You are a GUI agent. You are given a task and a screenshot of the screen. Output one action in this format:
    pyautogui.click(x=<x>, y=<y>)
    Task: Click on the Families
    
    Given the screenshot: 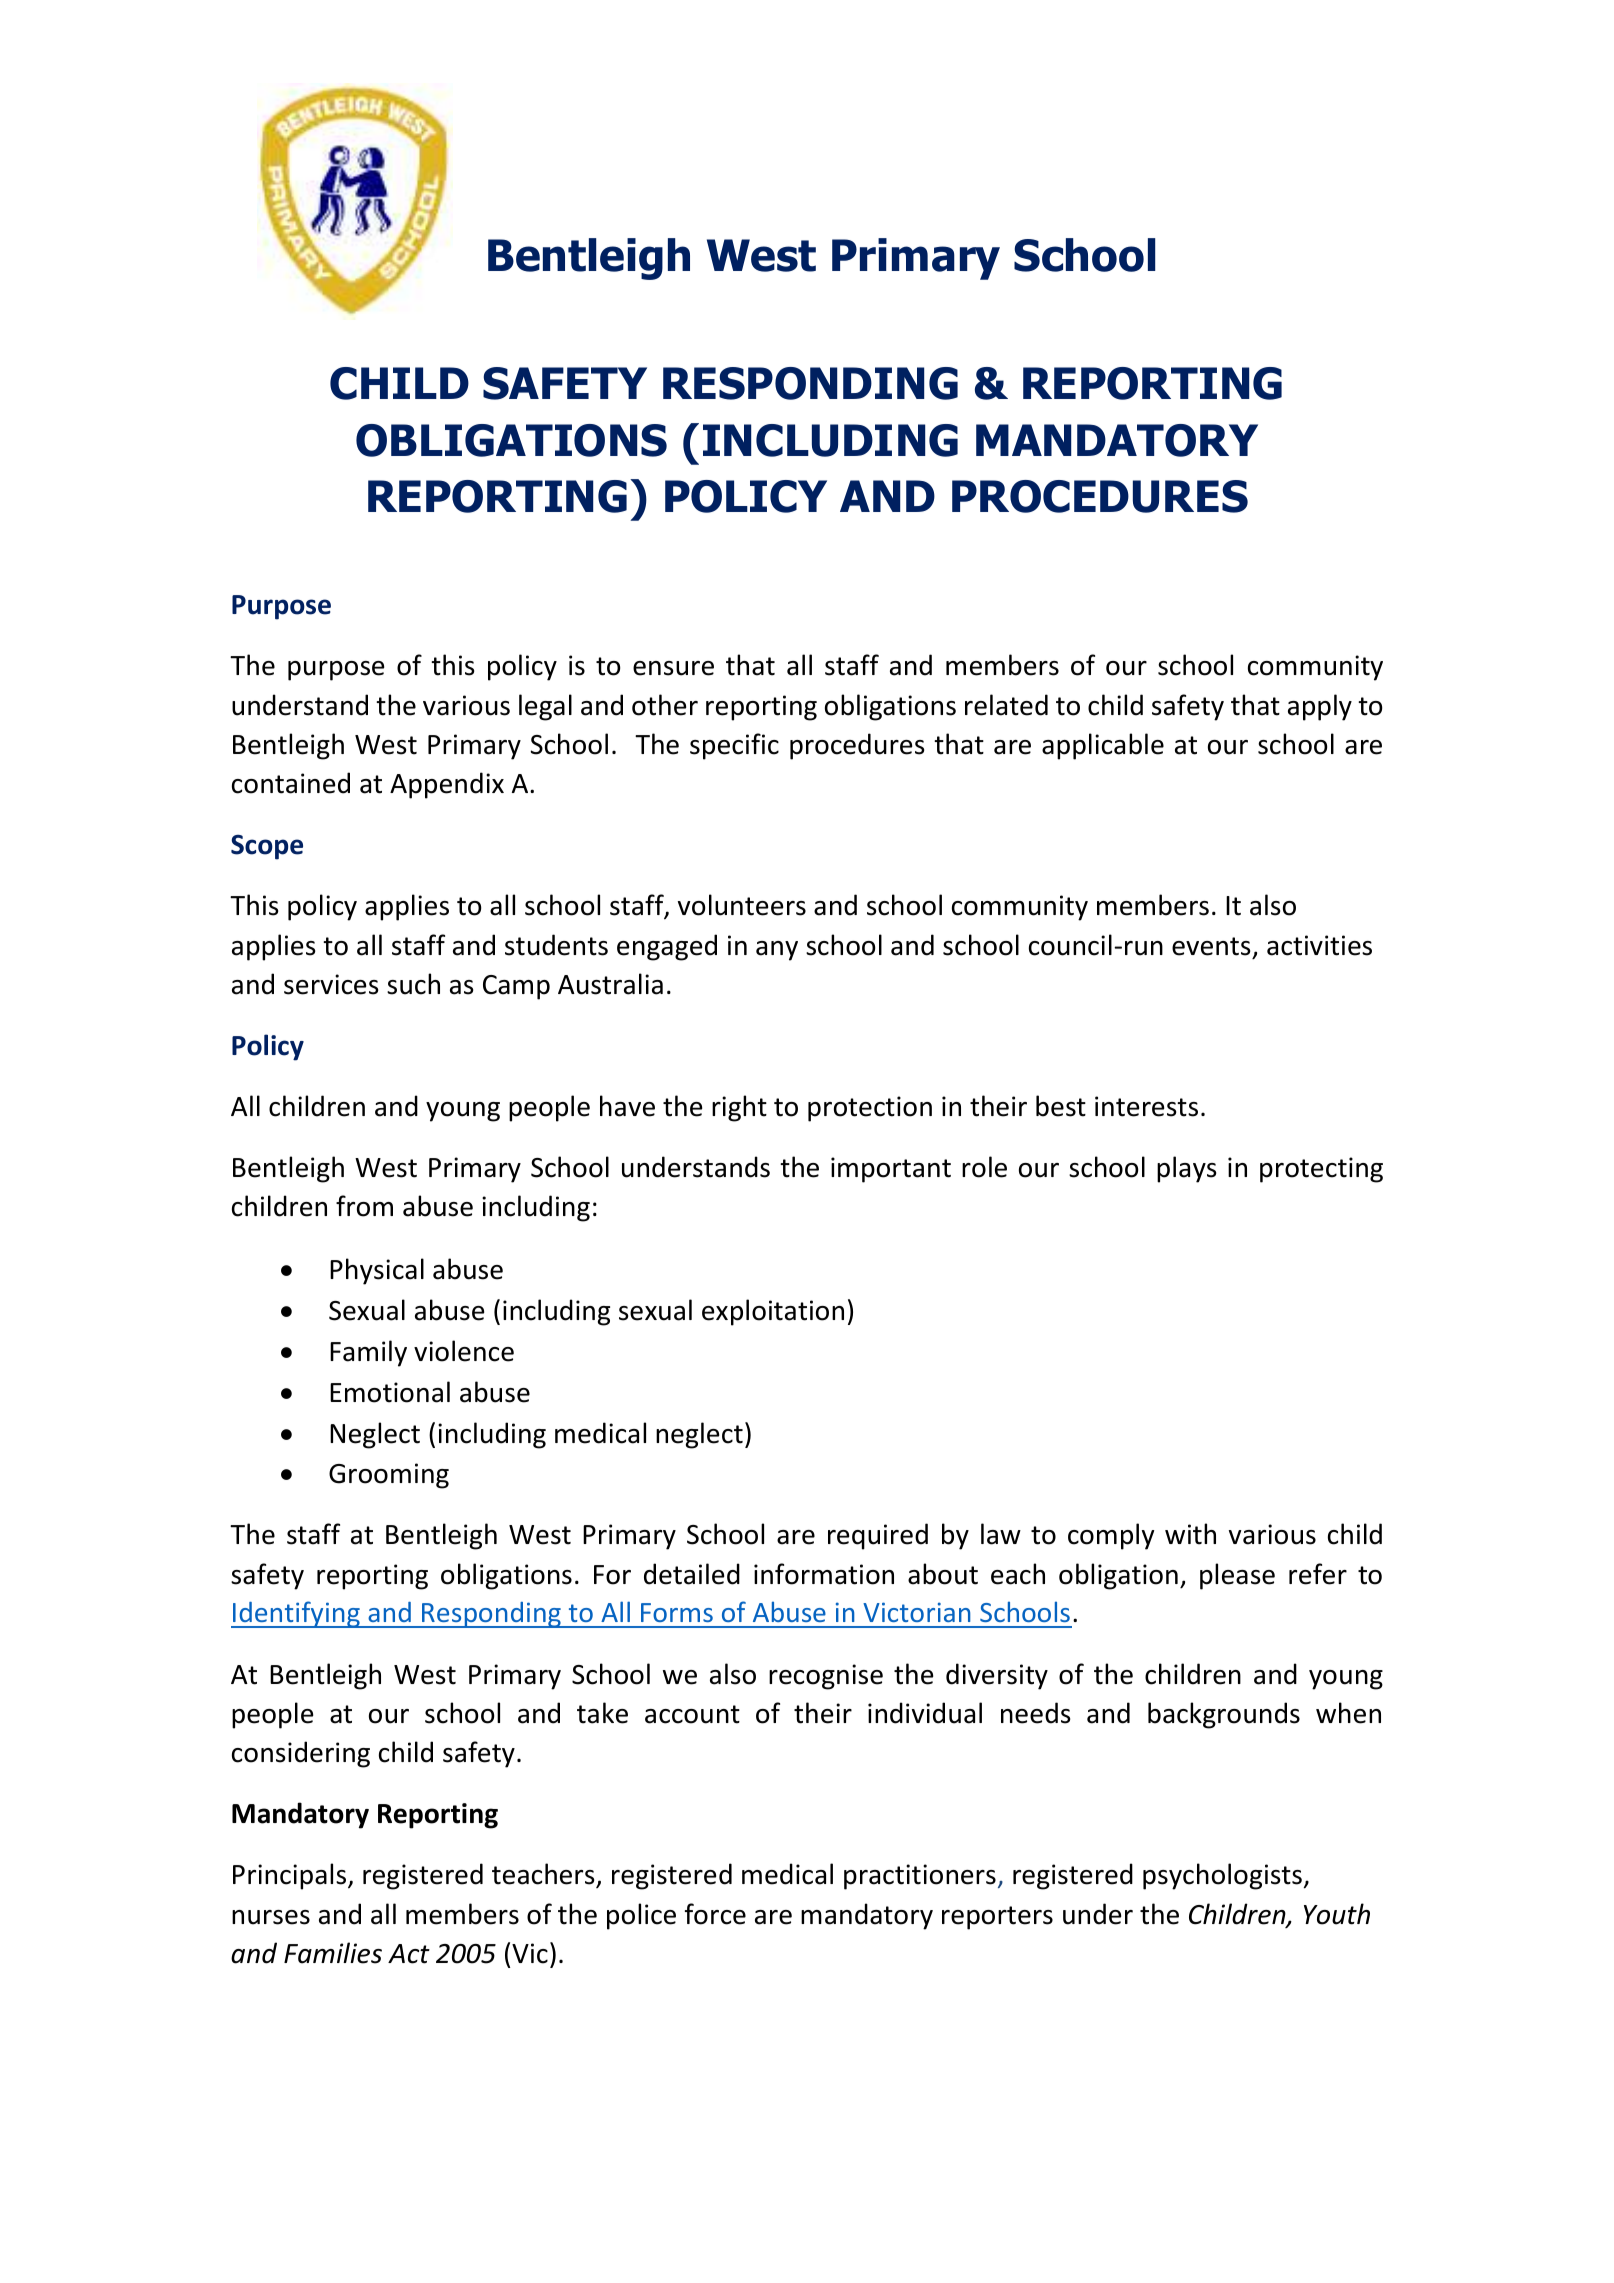 What is the action you would take?
    pyautogui.click(x=333, y=1953)
